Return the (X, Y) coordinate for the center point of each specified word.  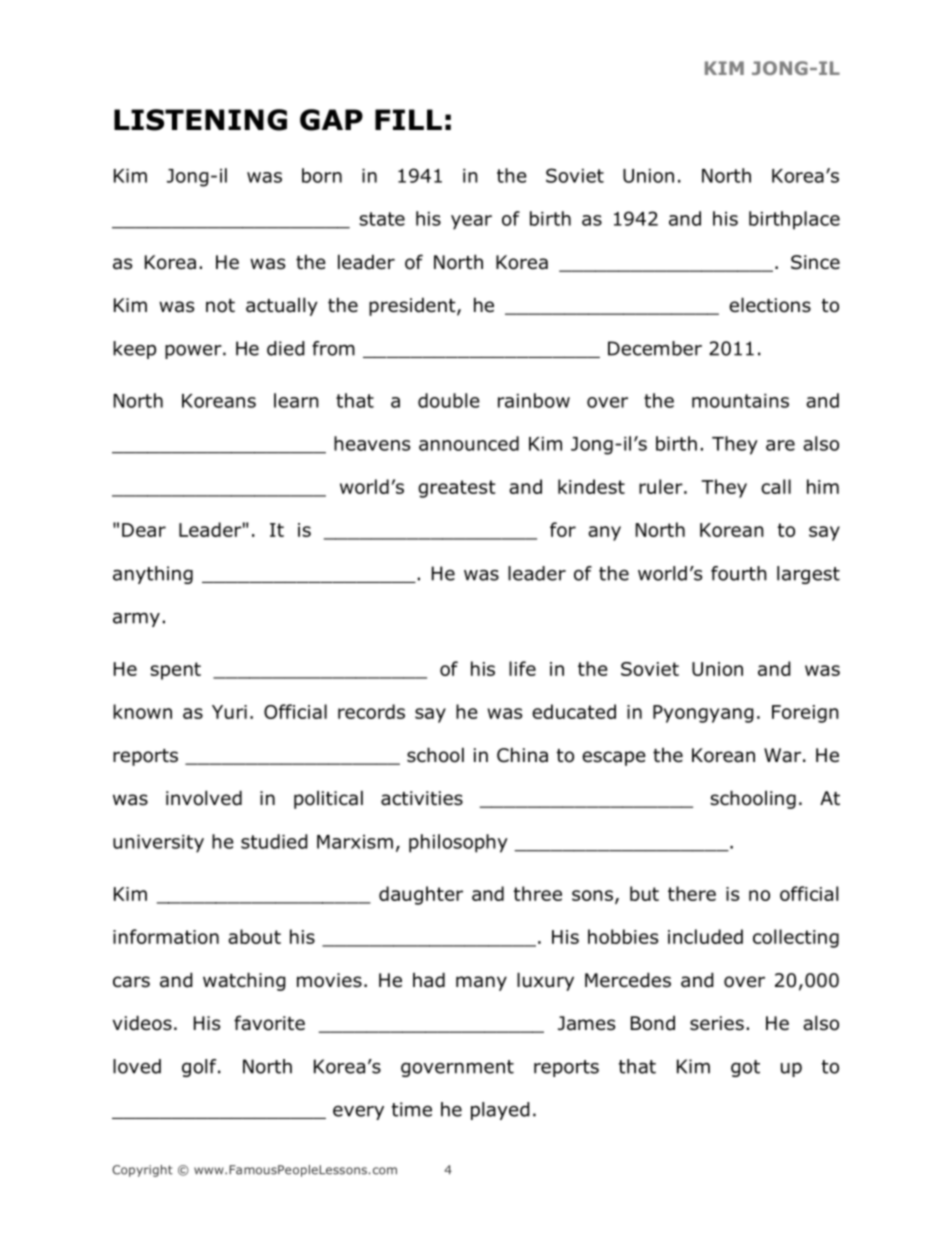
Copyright (142, 1171)
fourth (739, 573)
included (705, 936)
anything (153, 575)
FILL (408, 119)
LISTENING (200, 120)
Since (815, 262)
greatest (457, 489)
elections (770, 305)
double (449, 400)
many (481, 983)
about (254, 936)
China (522, 755)
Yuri (229, 712)
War (782, 755)
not (220, 306)
